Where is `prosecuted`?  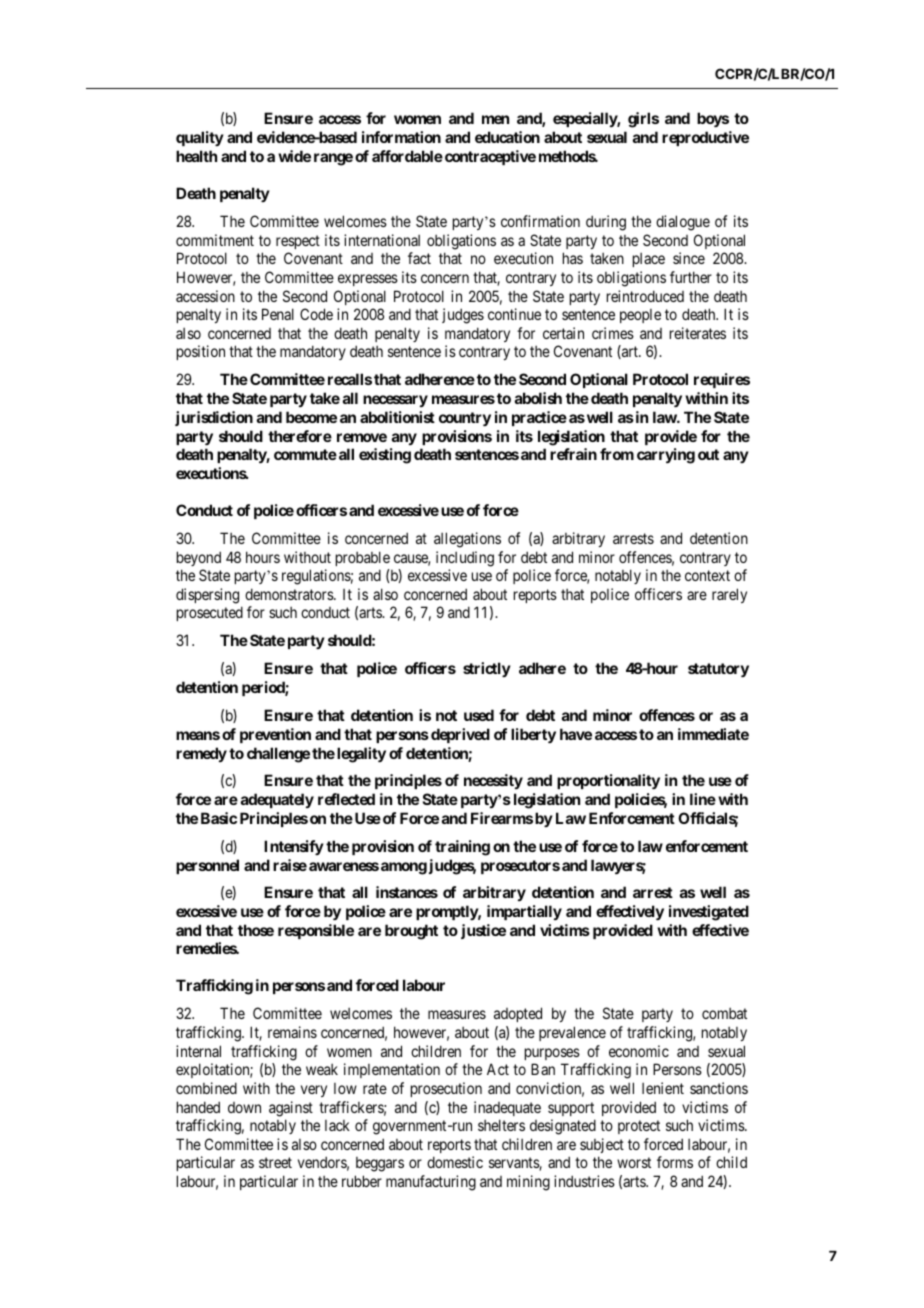 prosecuted is located at coordinates (210, 613).
